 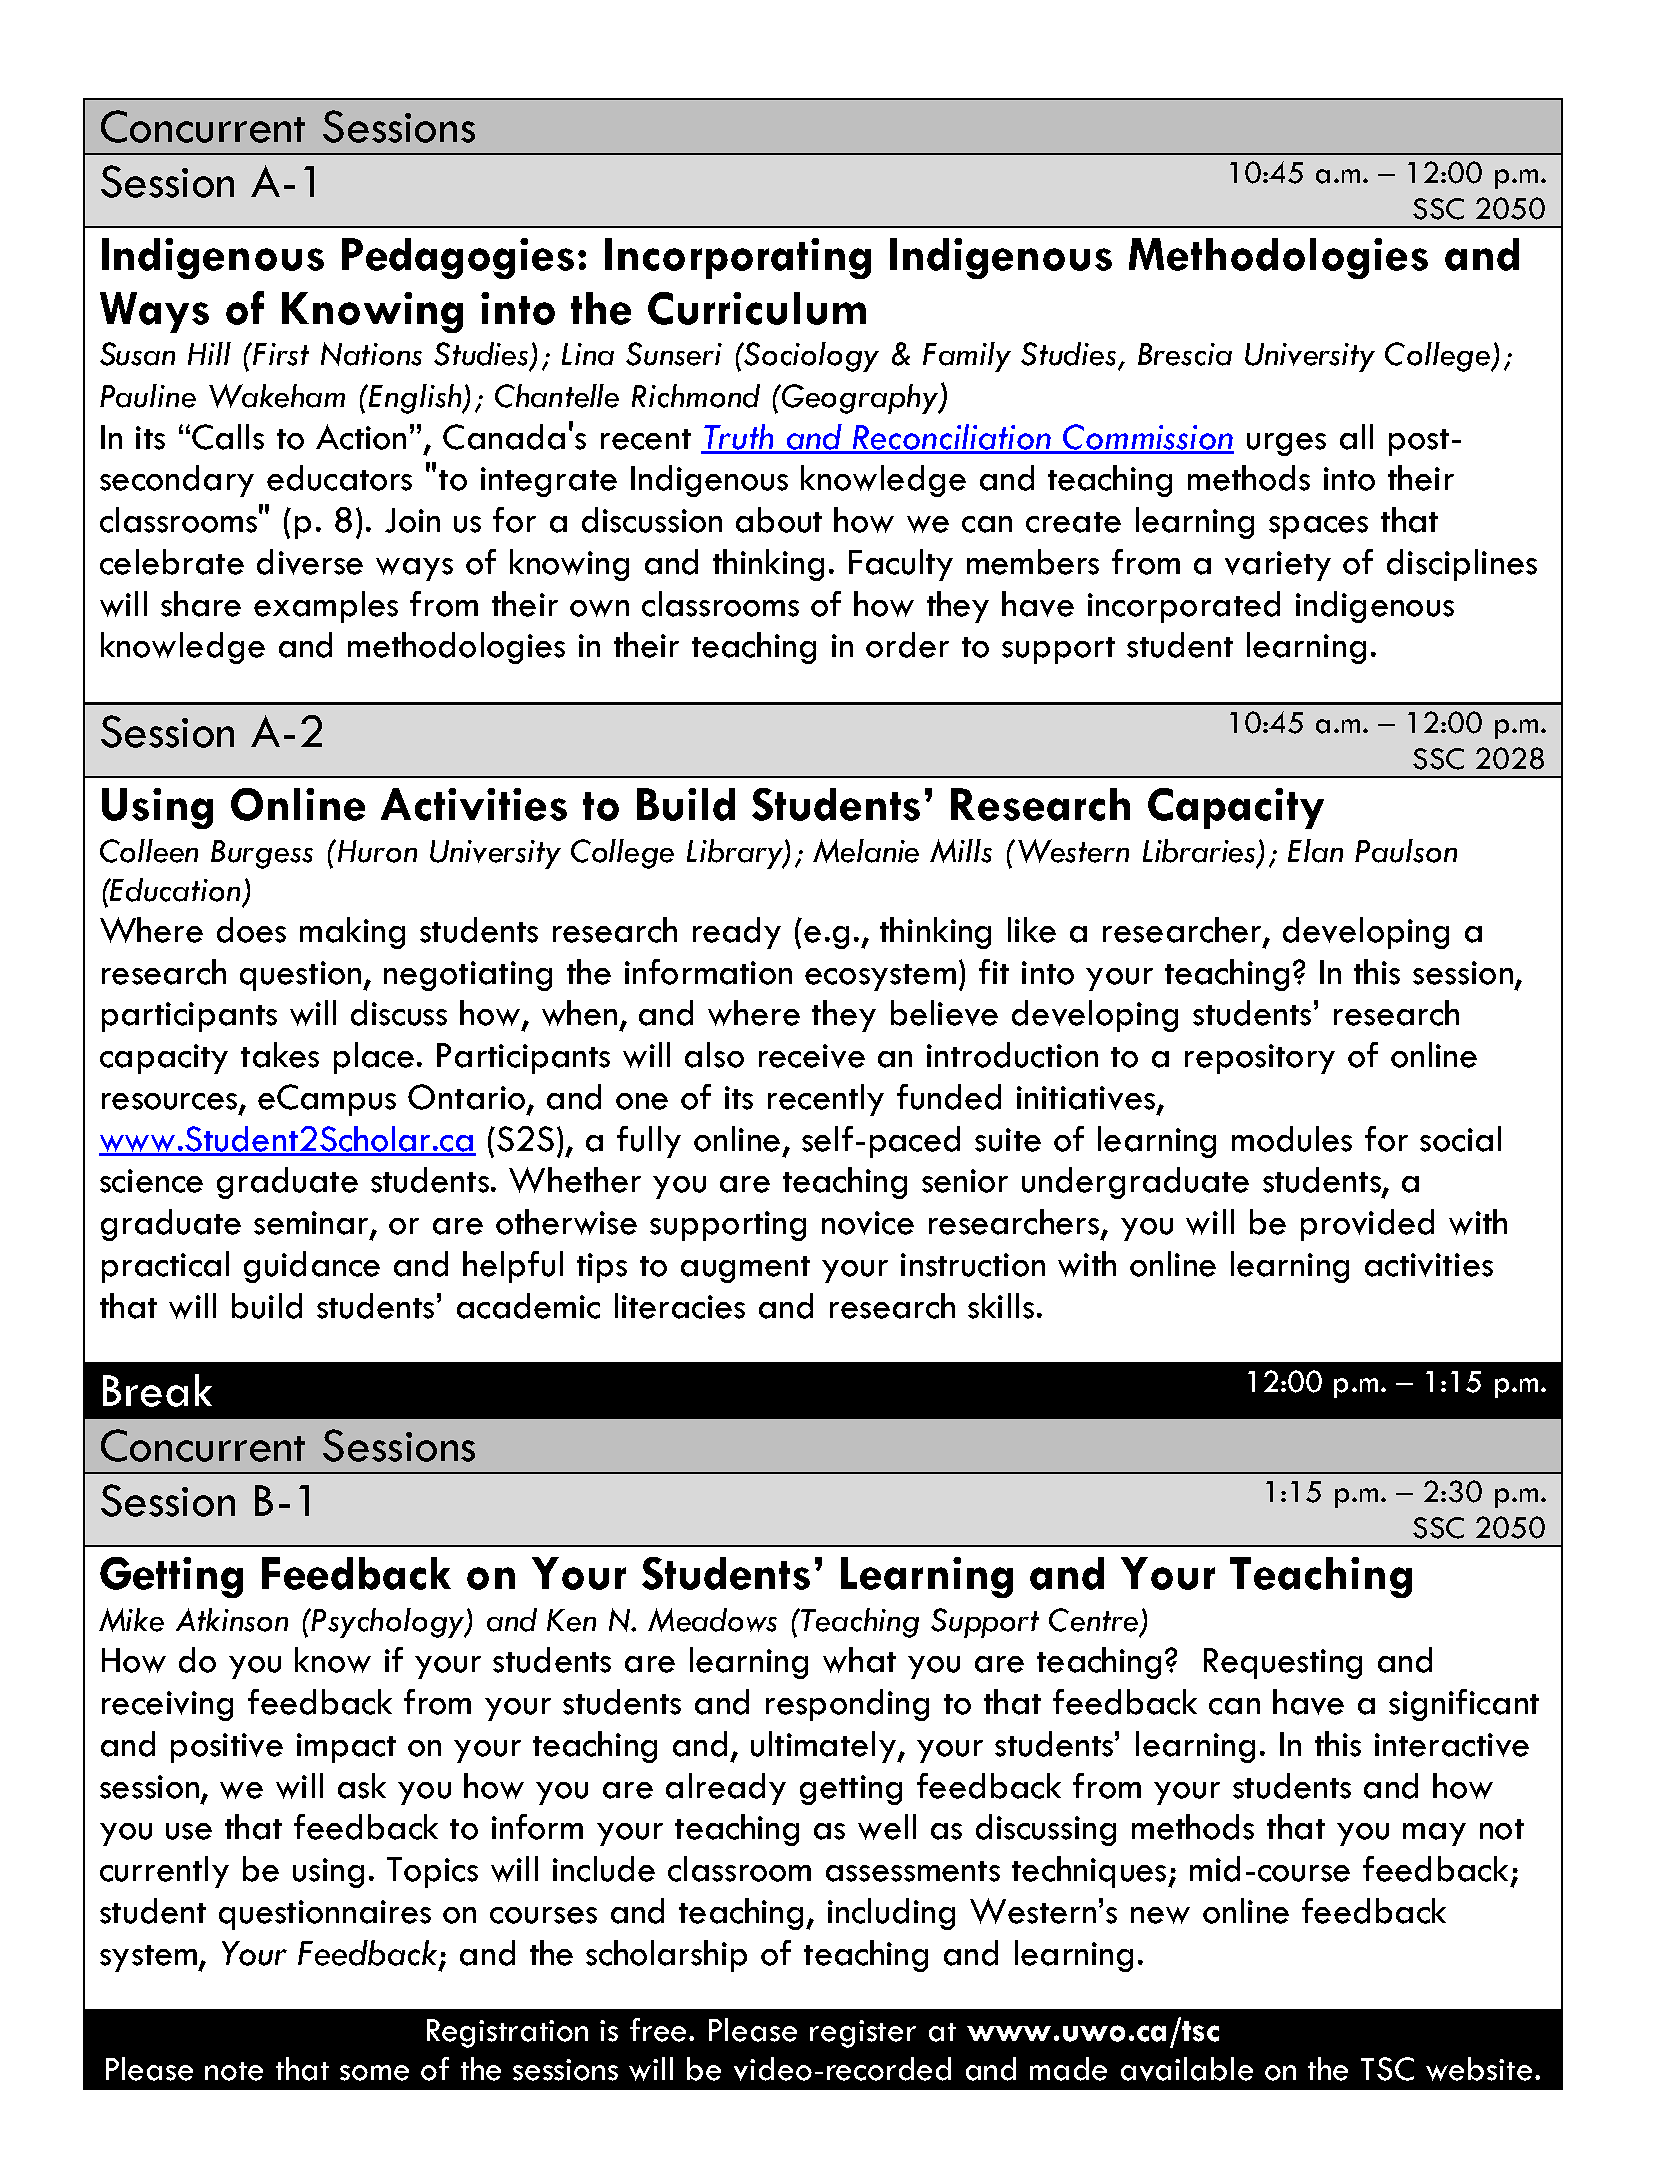 What do you see at coordinates (868, 1223) in the screenshot?
I see `novice` at bounding box center [868, 1223].
